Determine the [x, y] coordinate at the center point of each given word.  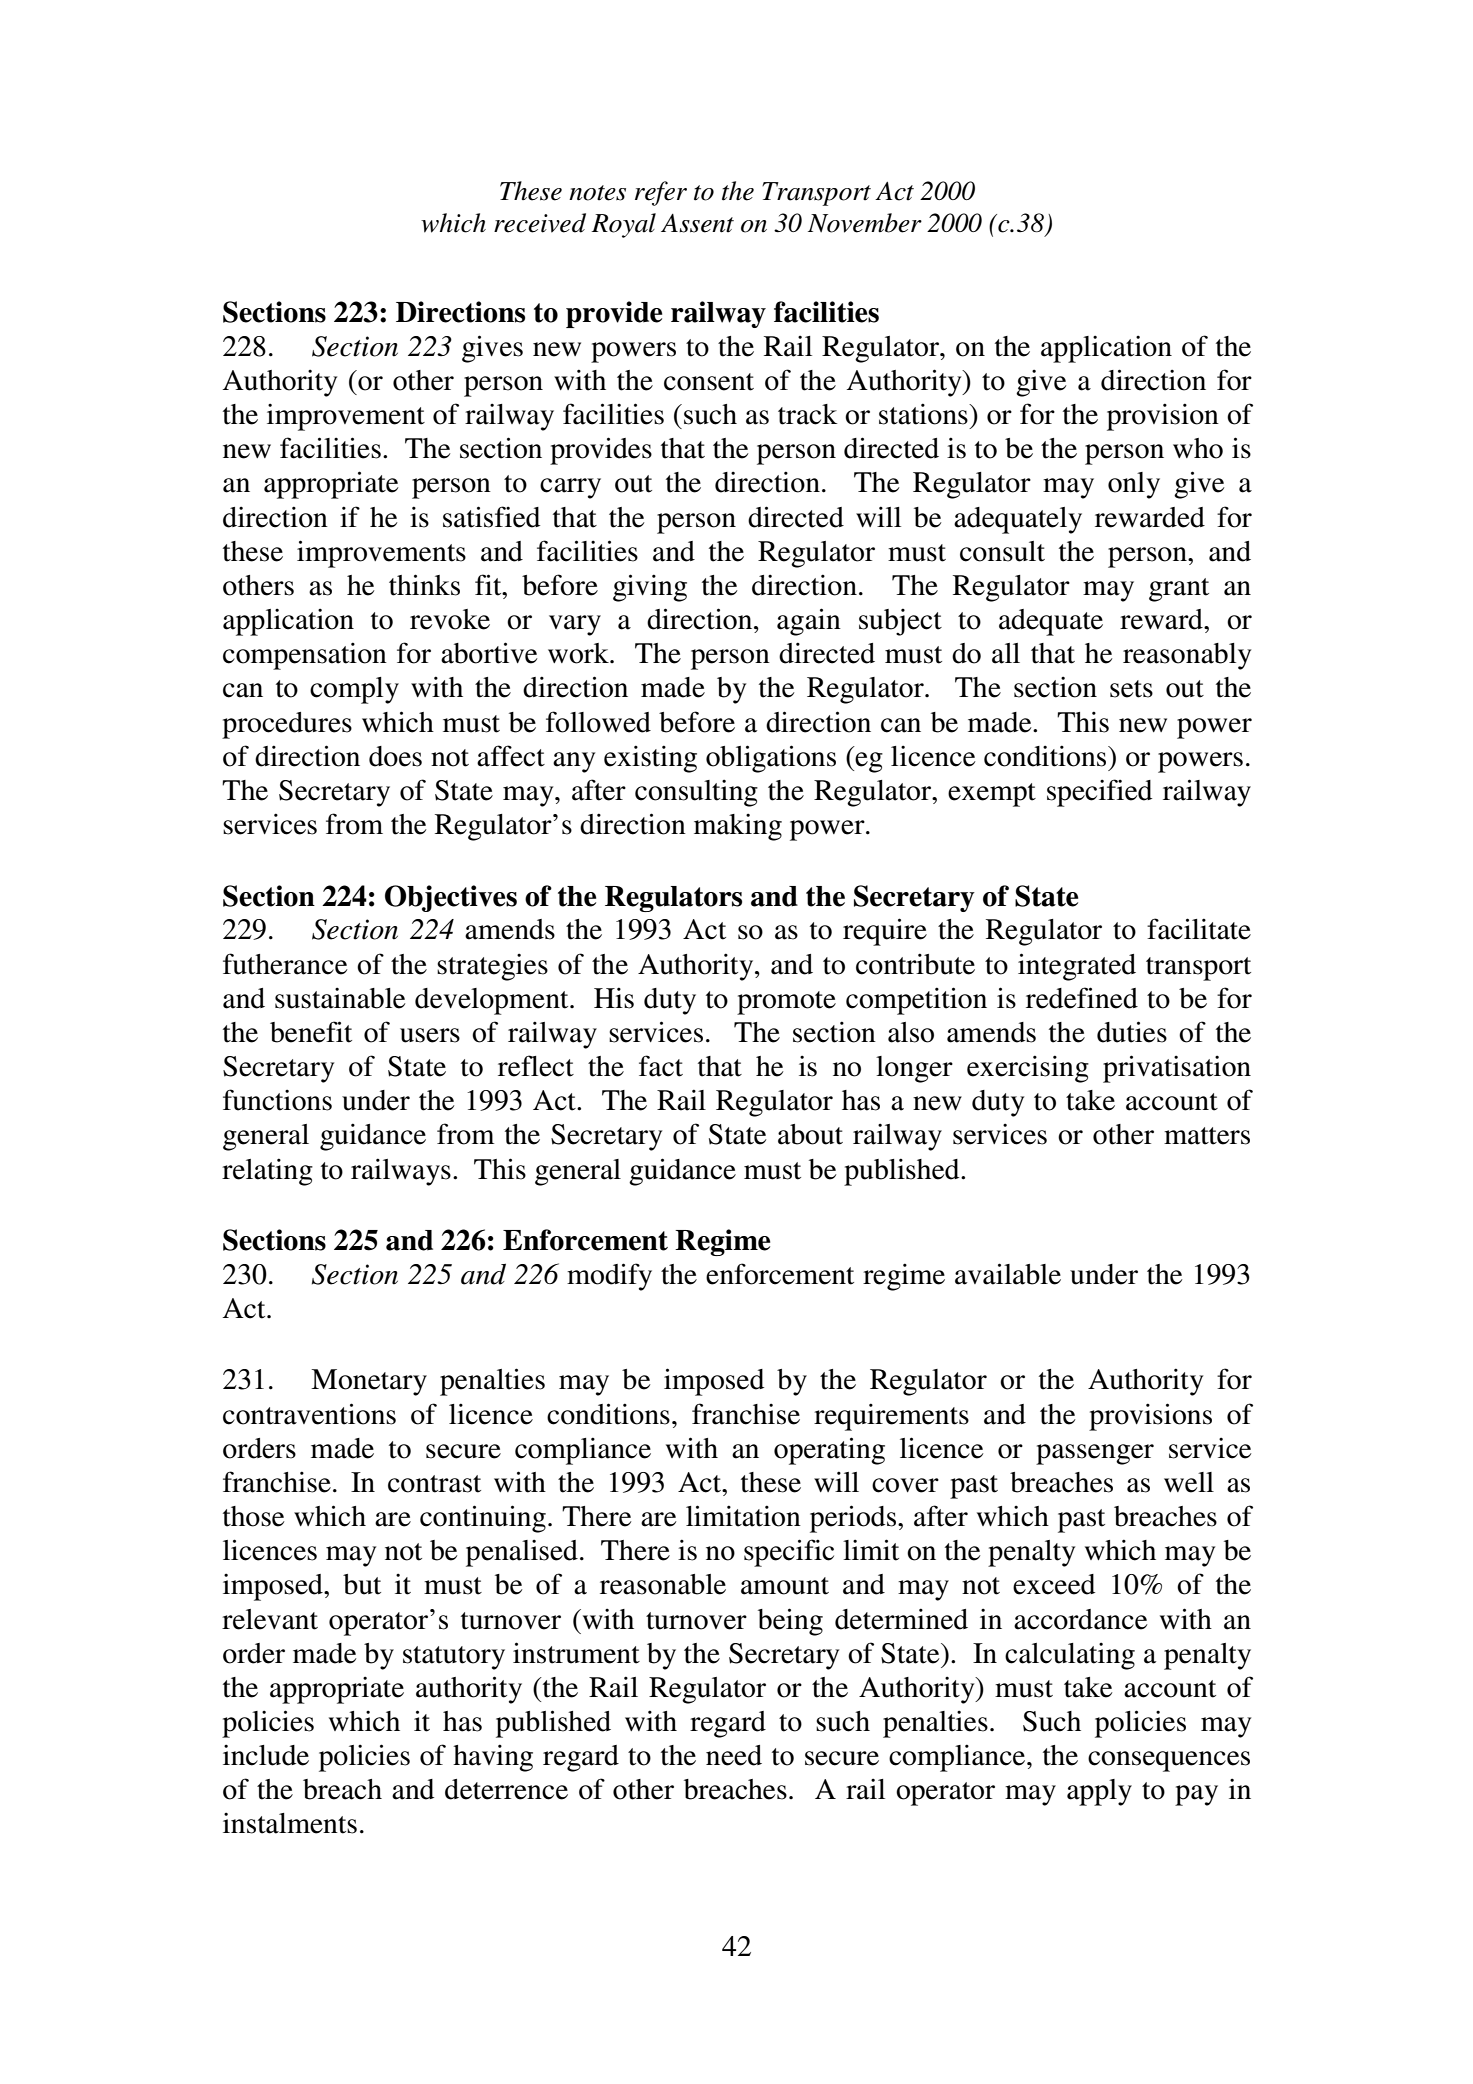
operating [829, 1451]
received [540, 223]
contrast [434, 1484]
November [865, 223]
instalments [290, 1823]
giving [650, 588]
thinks [424, 585]
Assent [697, 223]
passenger [1095, 1454]
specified [1099, 793]
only [1134, 485]
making [738, 827]
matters [1207, 1136]
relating [267, 1172]
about [810, 1134]
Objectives [451, 898]
